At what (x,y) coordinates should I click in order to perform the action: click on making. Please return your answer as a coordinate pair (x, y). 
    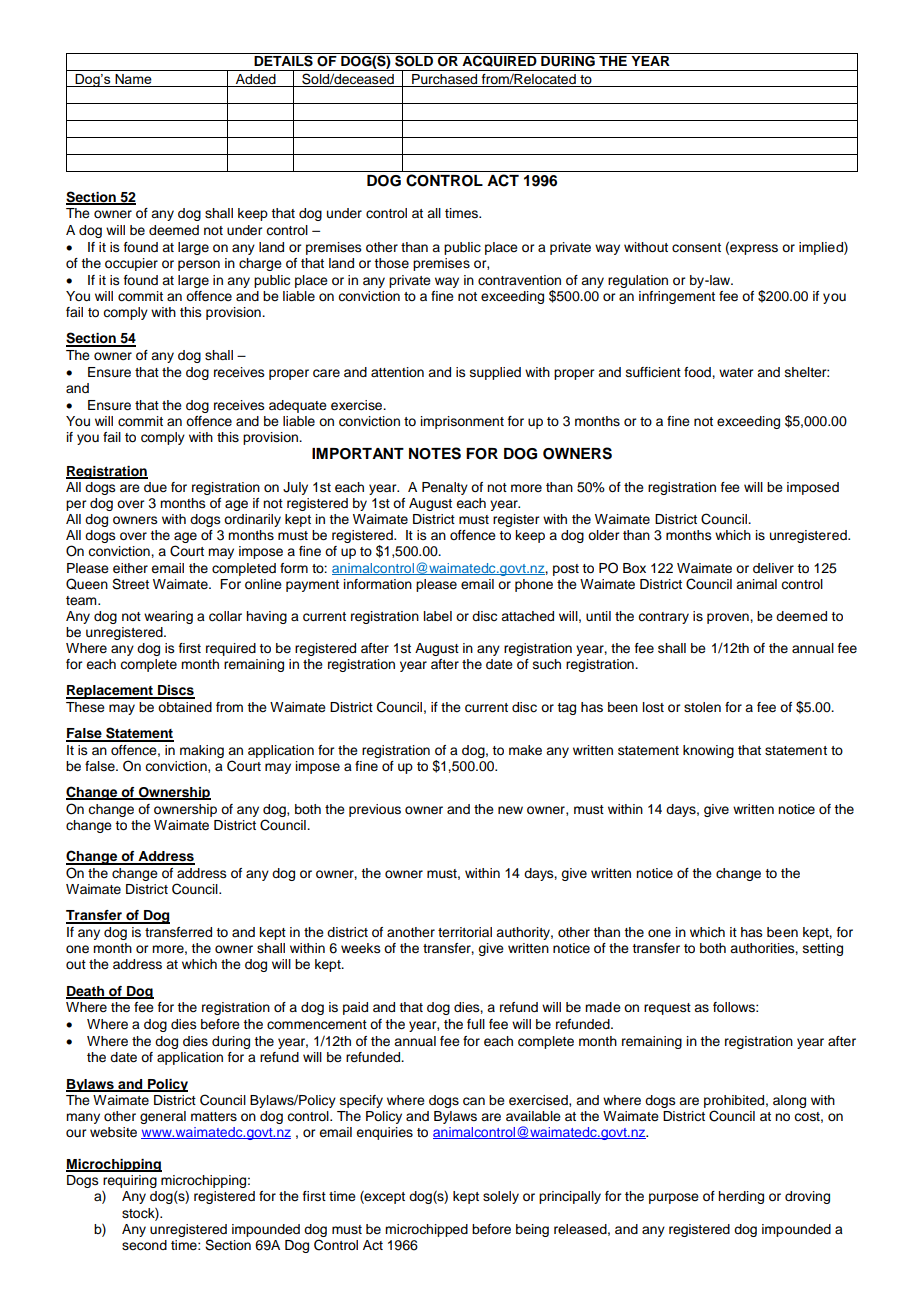
    Looking at the image, I should click on (202, 751).
